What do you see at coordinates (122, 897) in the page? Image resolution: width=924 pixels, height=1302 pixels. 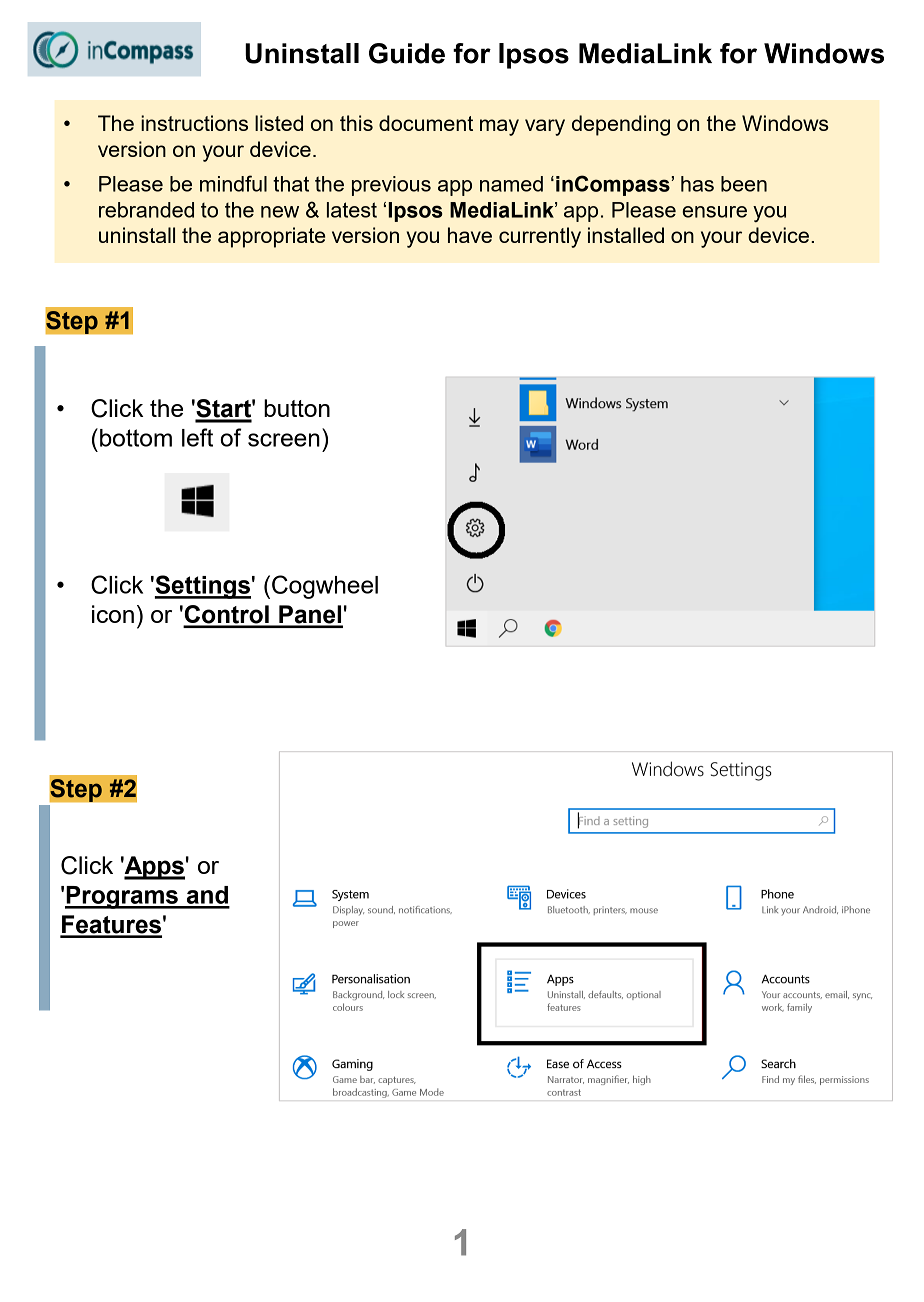 I see `Programs` at bounding box center [122, 897].
